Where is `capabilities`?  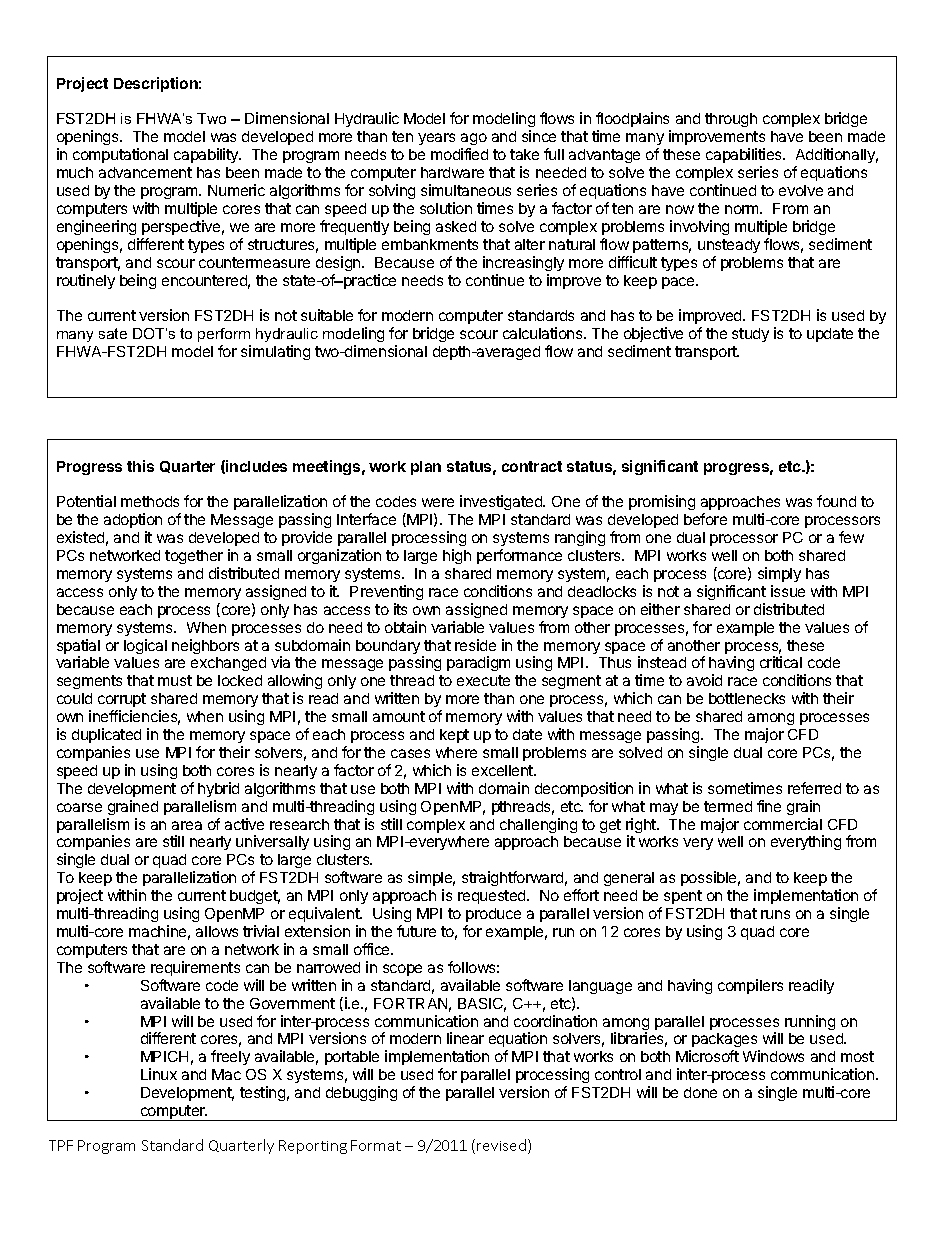 capabilities is located at coordinates (745, 155).
